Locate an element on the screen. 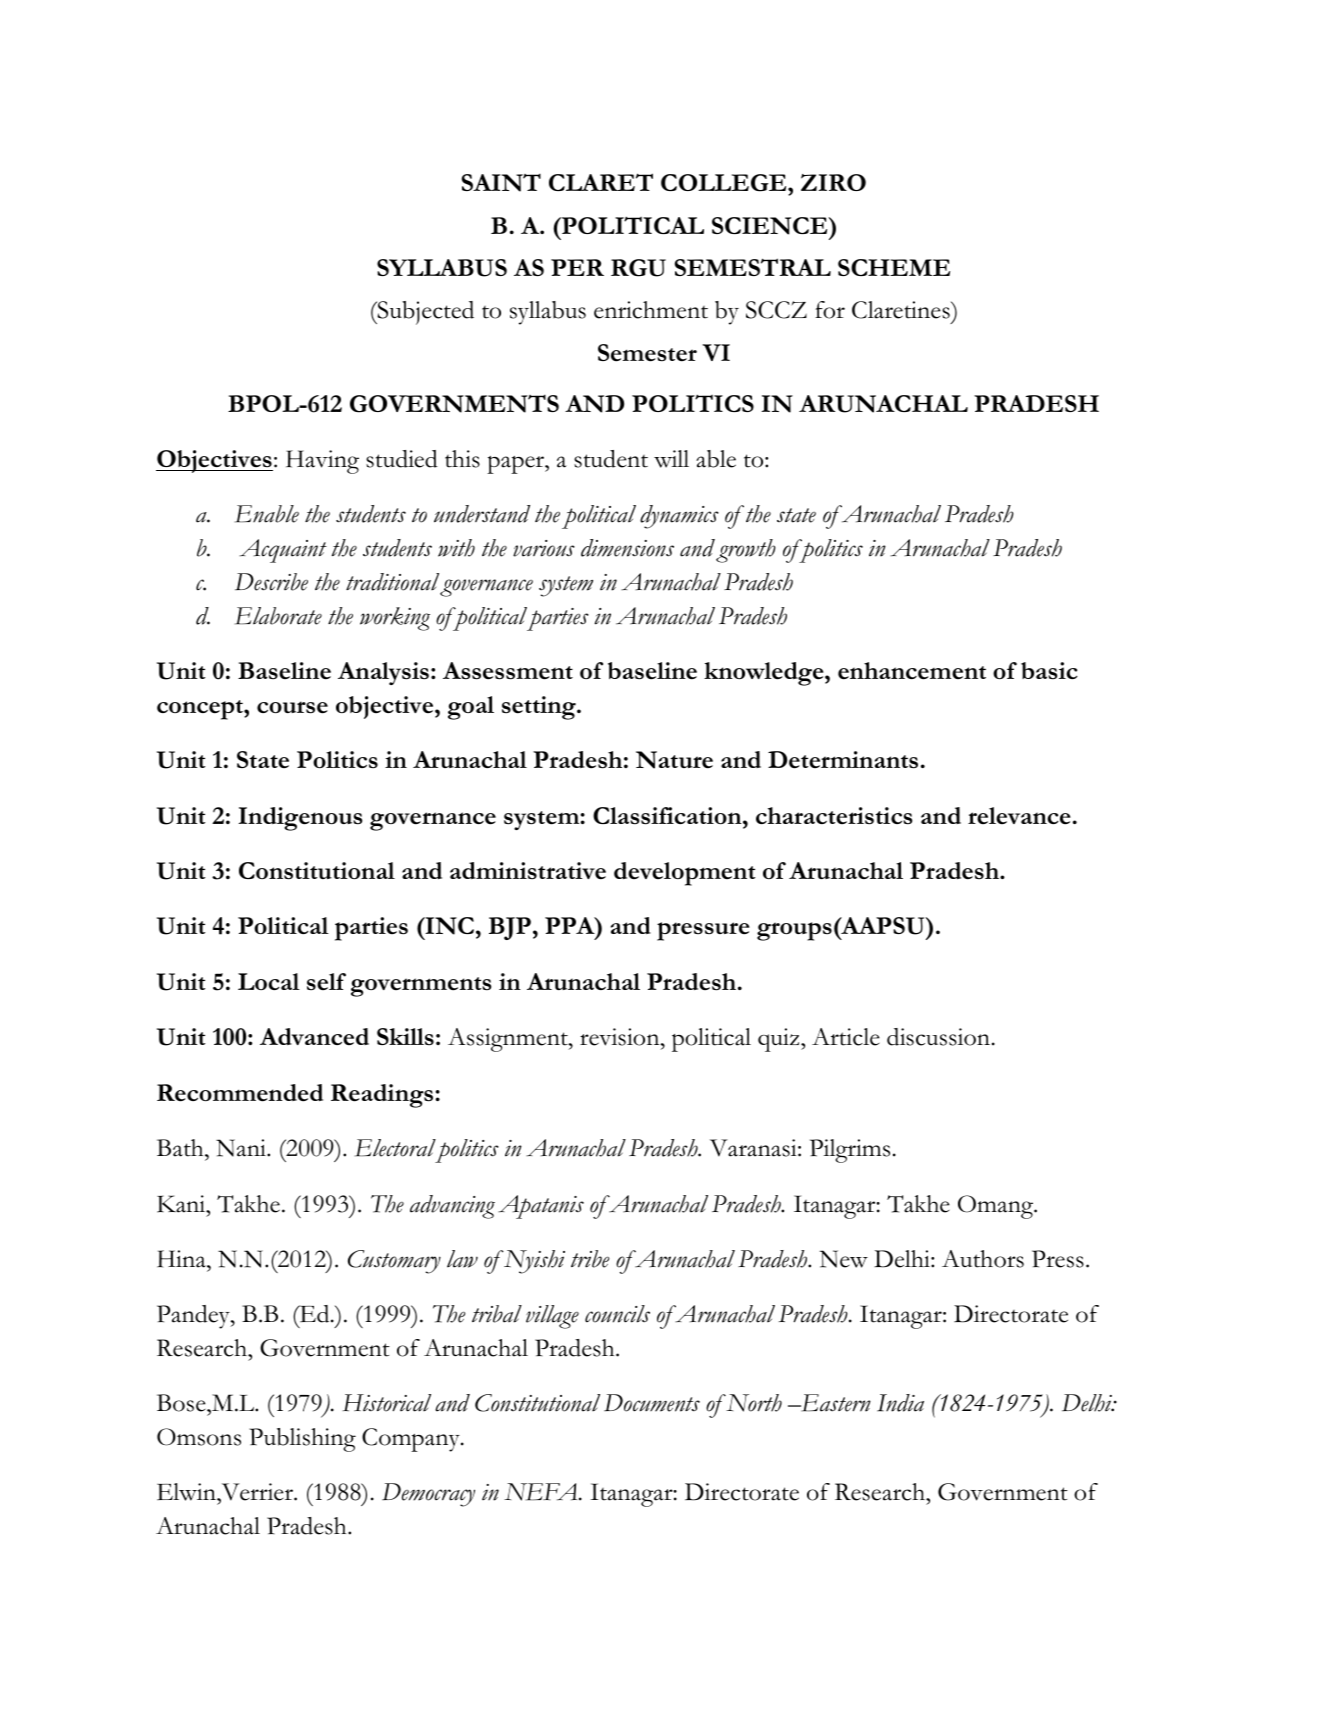 The width and height of the screenshot is (1328, 1719). India is located at coordinates (900, 1403).
